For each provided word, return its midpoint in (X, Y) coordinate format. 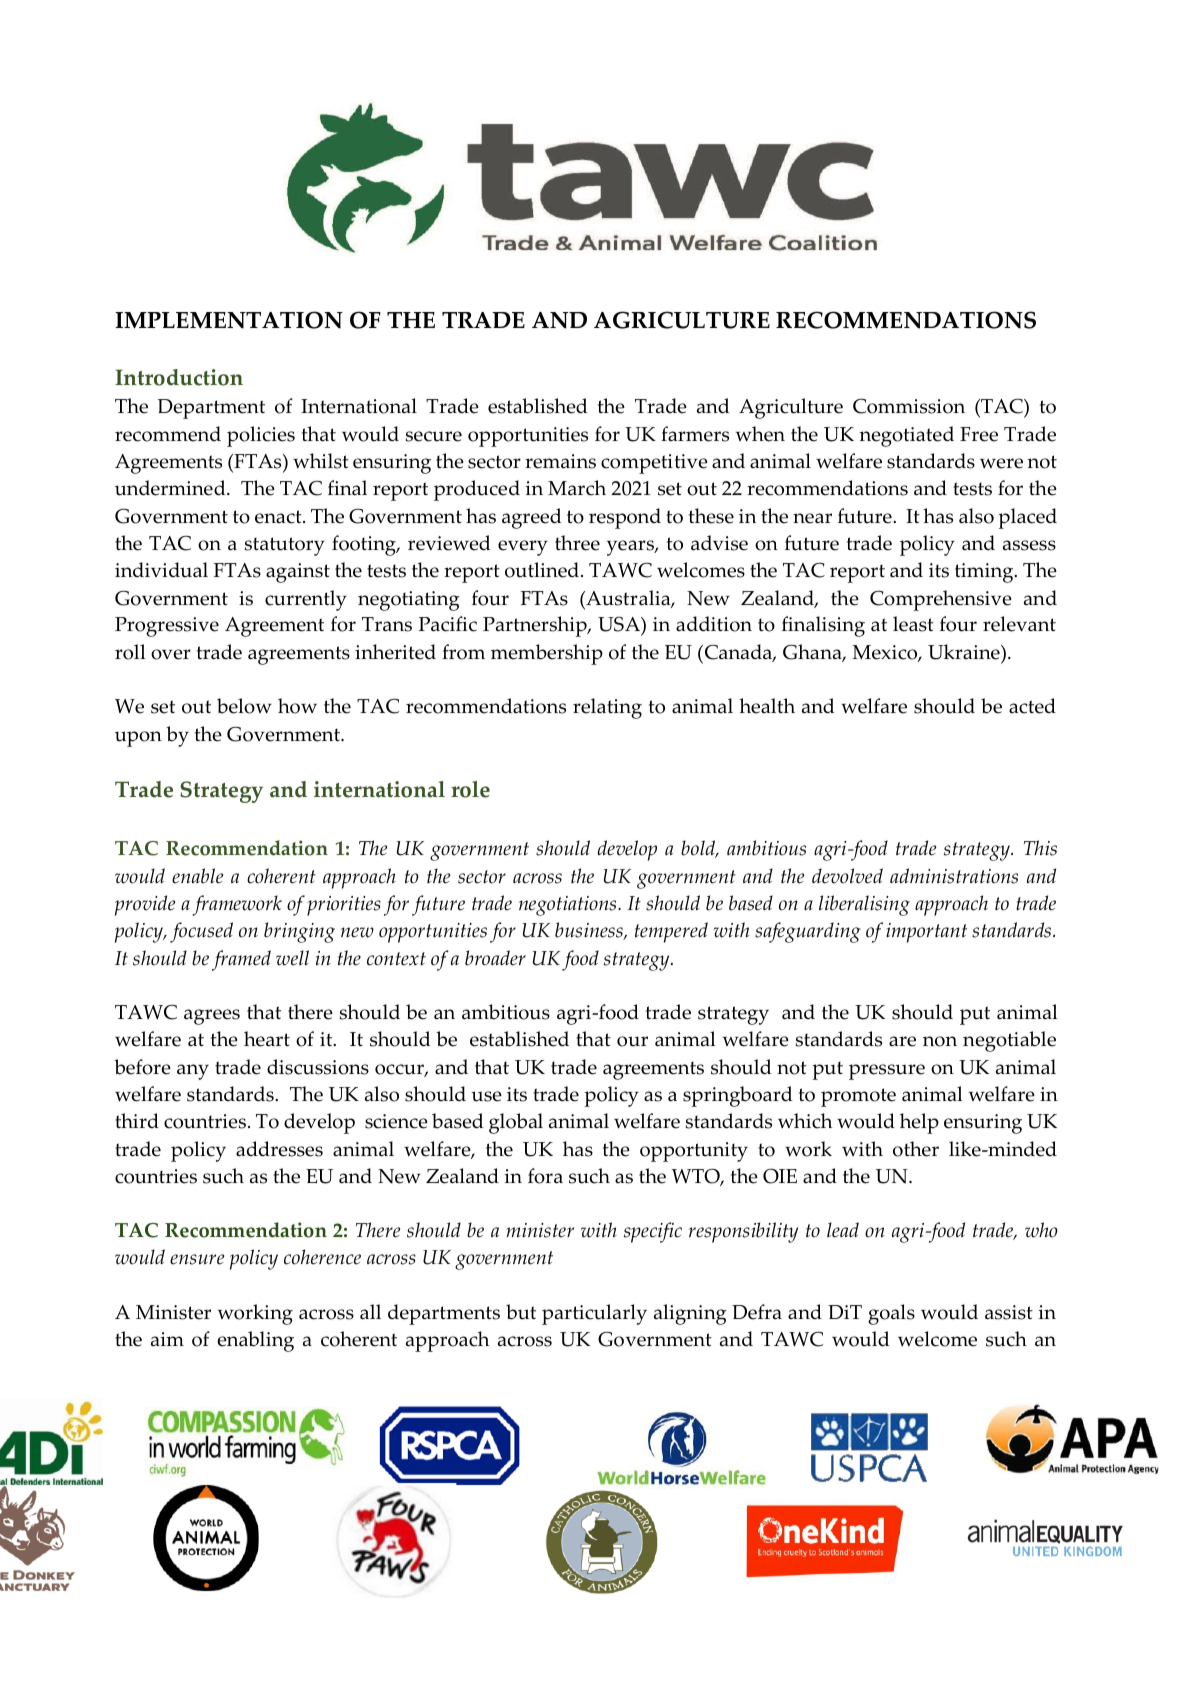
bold (699, 849)
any (193, 1072)
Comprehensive (941, 600)
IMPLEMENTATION (229, 320)
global (516, 1123)
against (298, 573)
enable (197, 876)
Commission (909, 406)
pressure (887, 1072)
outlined (543, 570)
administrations (954, 876)
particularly (594, 1314)
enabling (255, 1341)
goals (891, 1314)
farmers (695, 434)
